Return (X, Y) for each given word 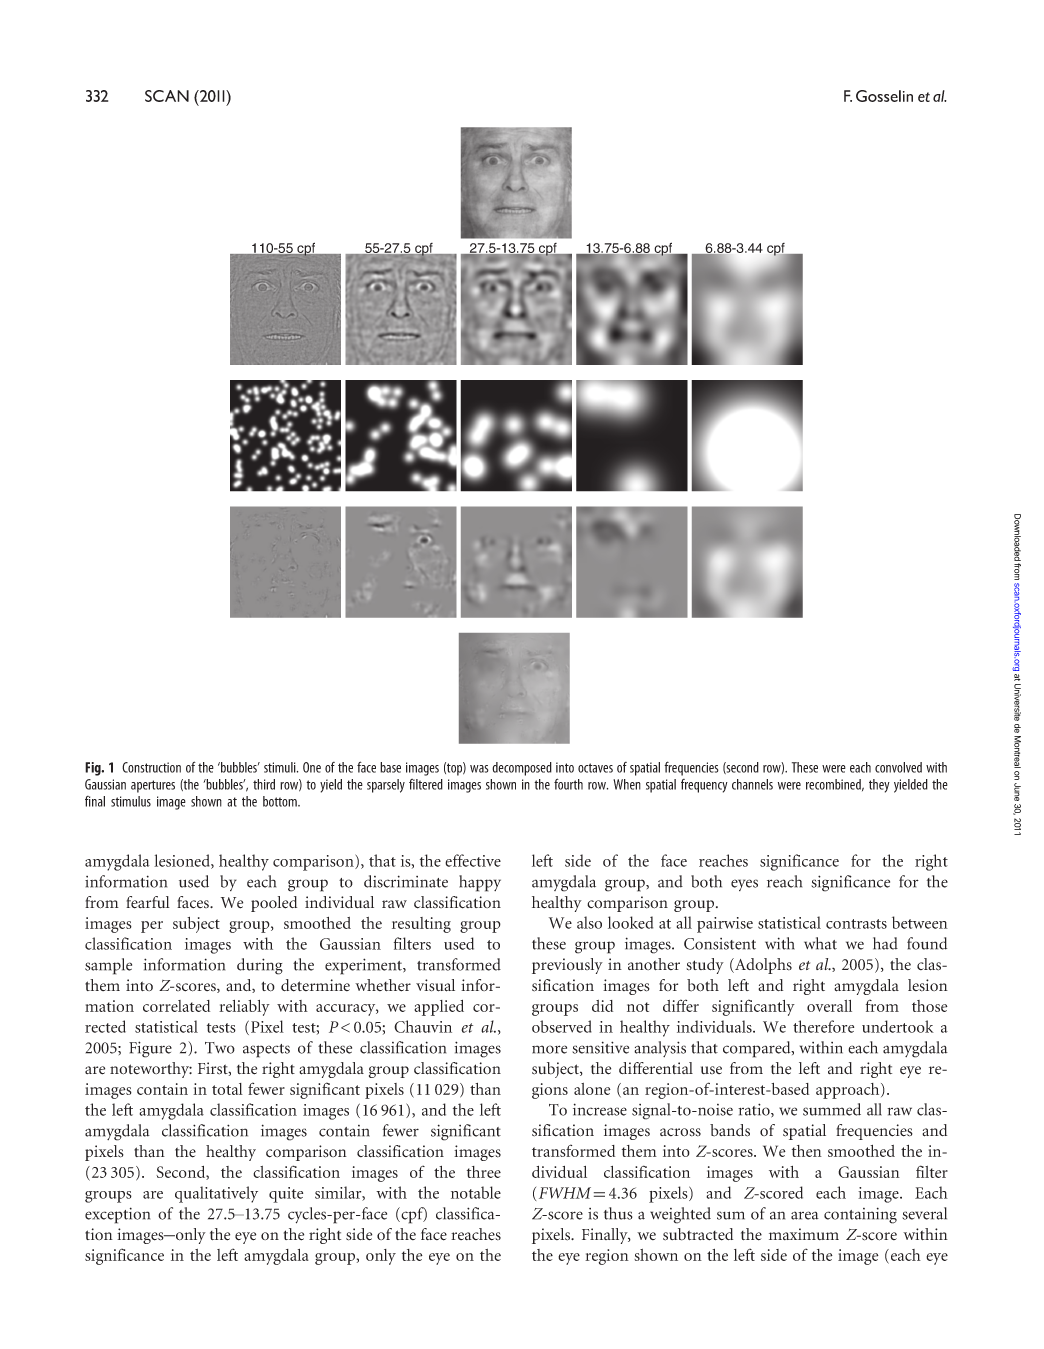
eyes (744, 885)
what (820, 943)
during (260, 966)
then (807, 1151)
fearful (148, 902)
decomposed (522, 769)
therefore (823, 1026)
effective (473, 860)
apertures (153, 786)
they (879, 786)
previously (567, 966)
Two (220, 1048)
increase (600, 1109)
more (549, 1049)
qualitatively (216, 1194)
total (227, 1089)
